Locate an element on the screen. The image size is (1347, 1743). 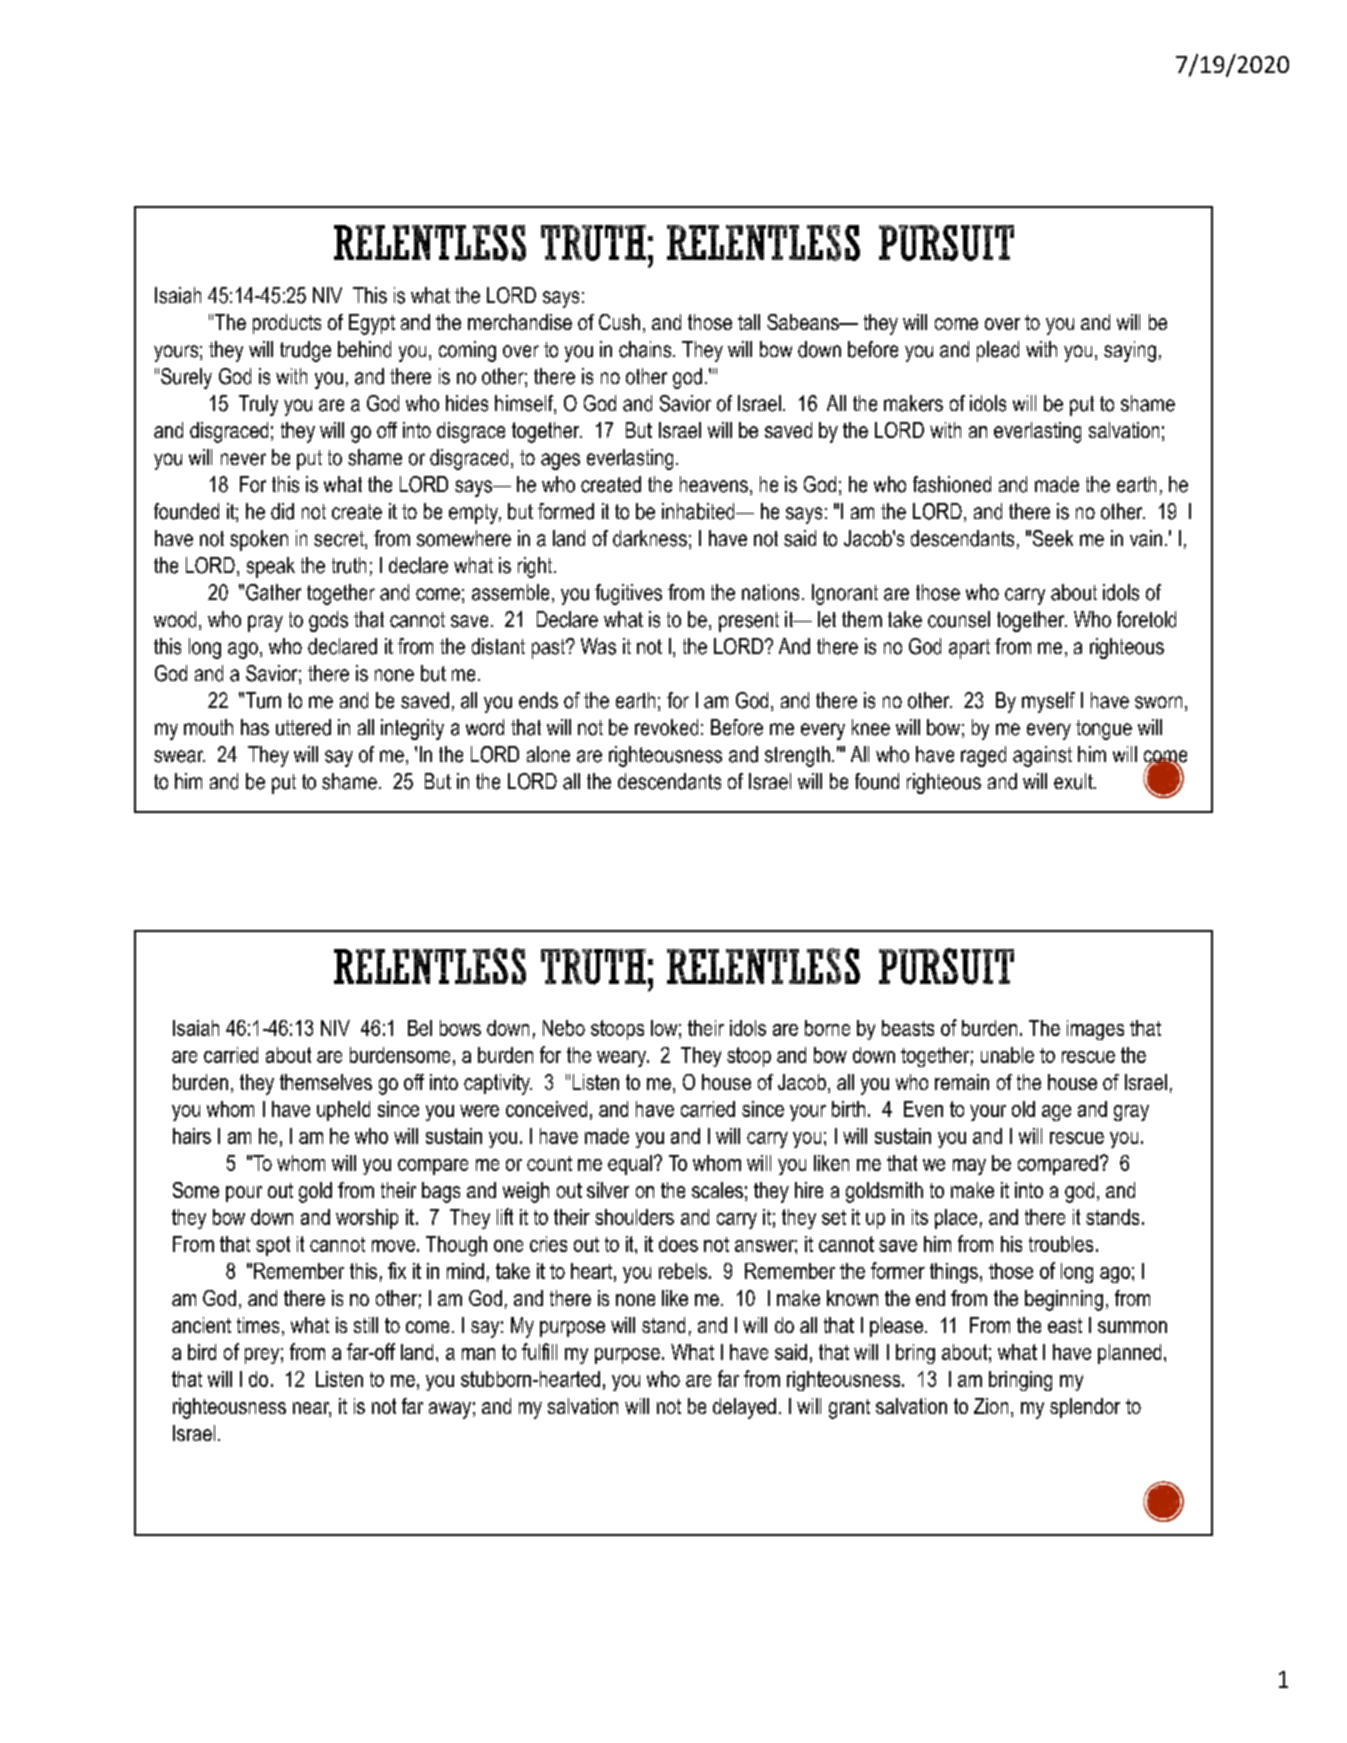
splendor is located at coordinates (1085, 1408).
